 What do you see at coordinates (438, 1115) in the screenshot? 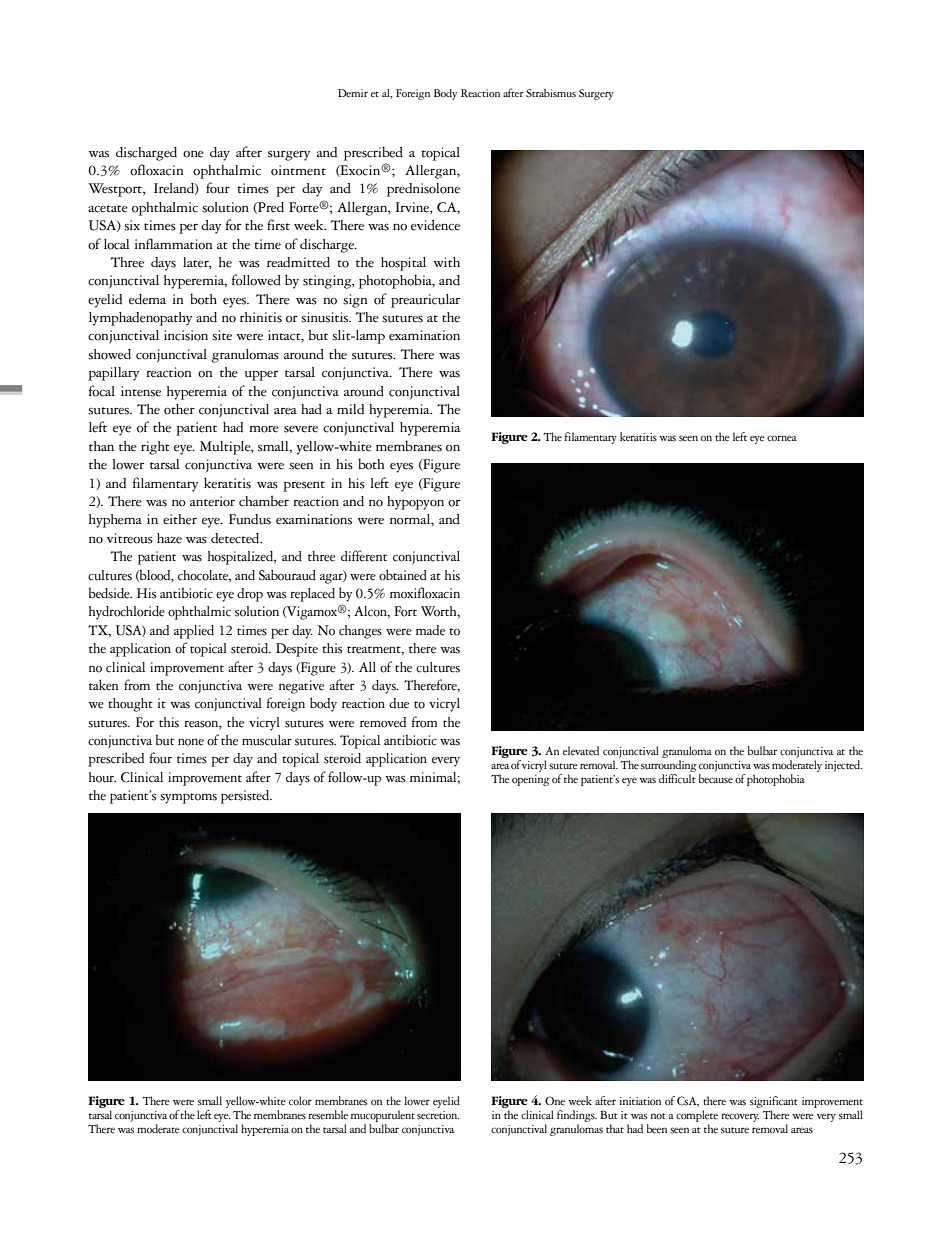
I see `secretion` at bounding box center [438, 1115].
